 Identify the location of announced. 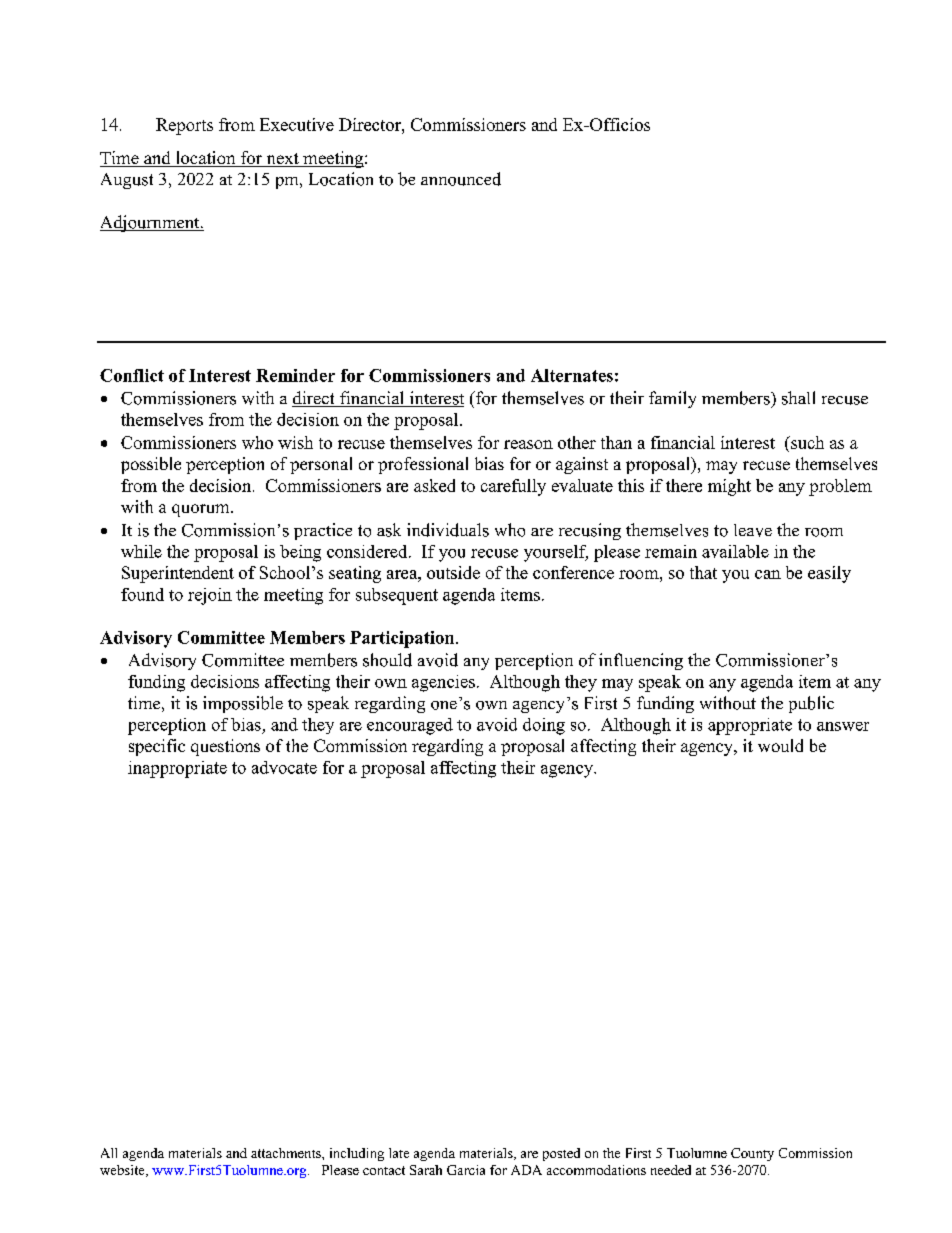
(461, 179).
